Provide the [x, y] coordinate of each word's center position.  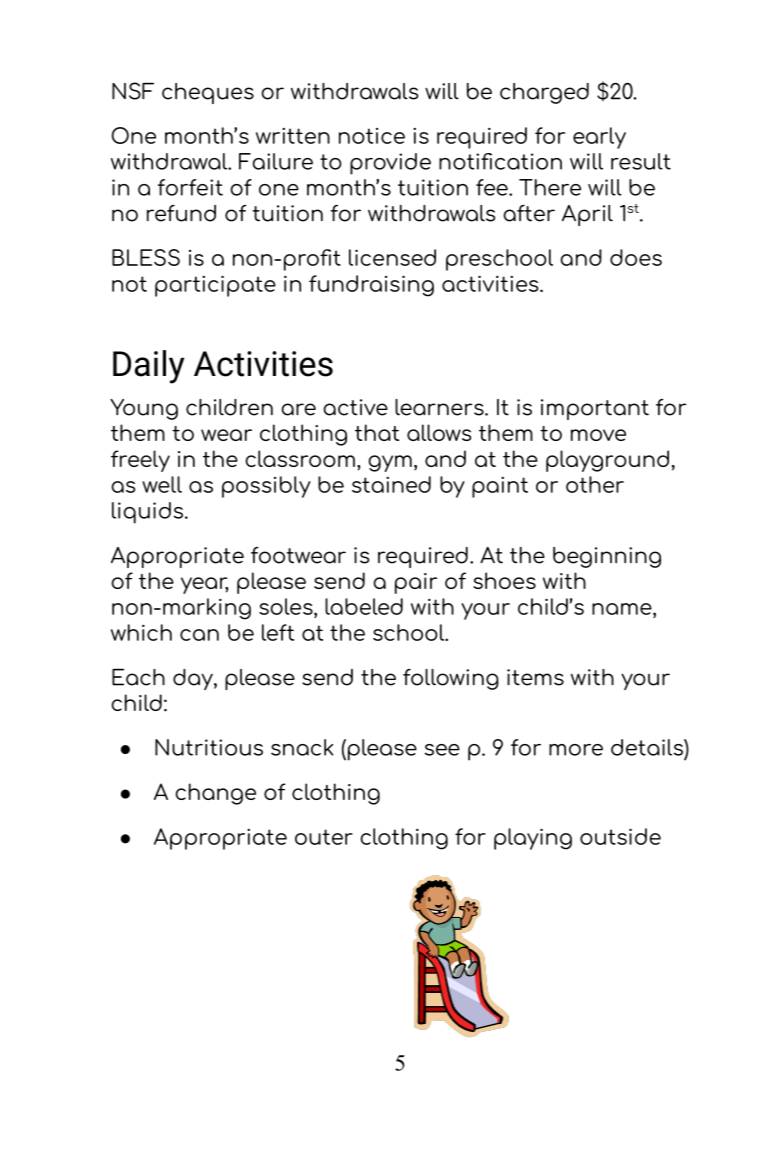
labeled [364, 606]
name [623, 609]
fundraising [371, 286]
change [215, 794]
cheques [208, 93]
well [162, 484]
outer [324, 837]
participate [215, 286]
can [199, 635]
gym [390, 463]
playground [607, 461]
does [636, 257]
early [599, 138]
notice [372, 136]
